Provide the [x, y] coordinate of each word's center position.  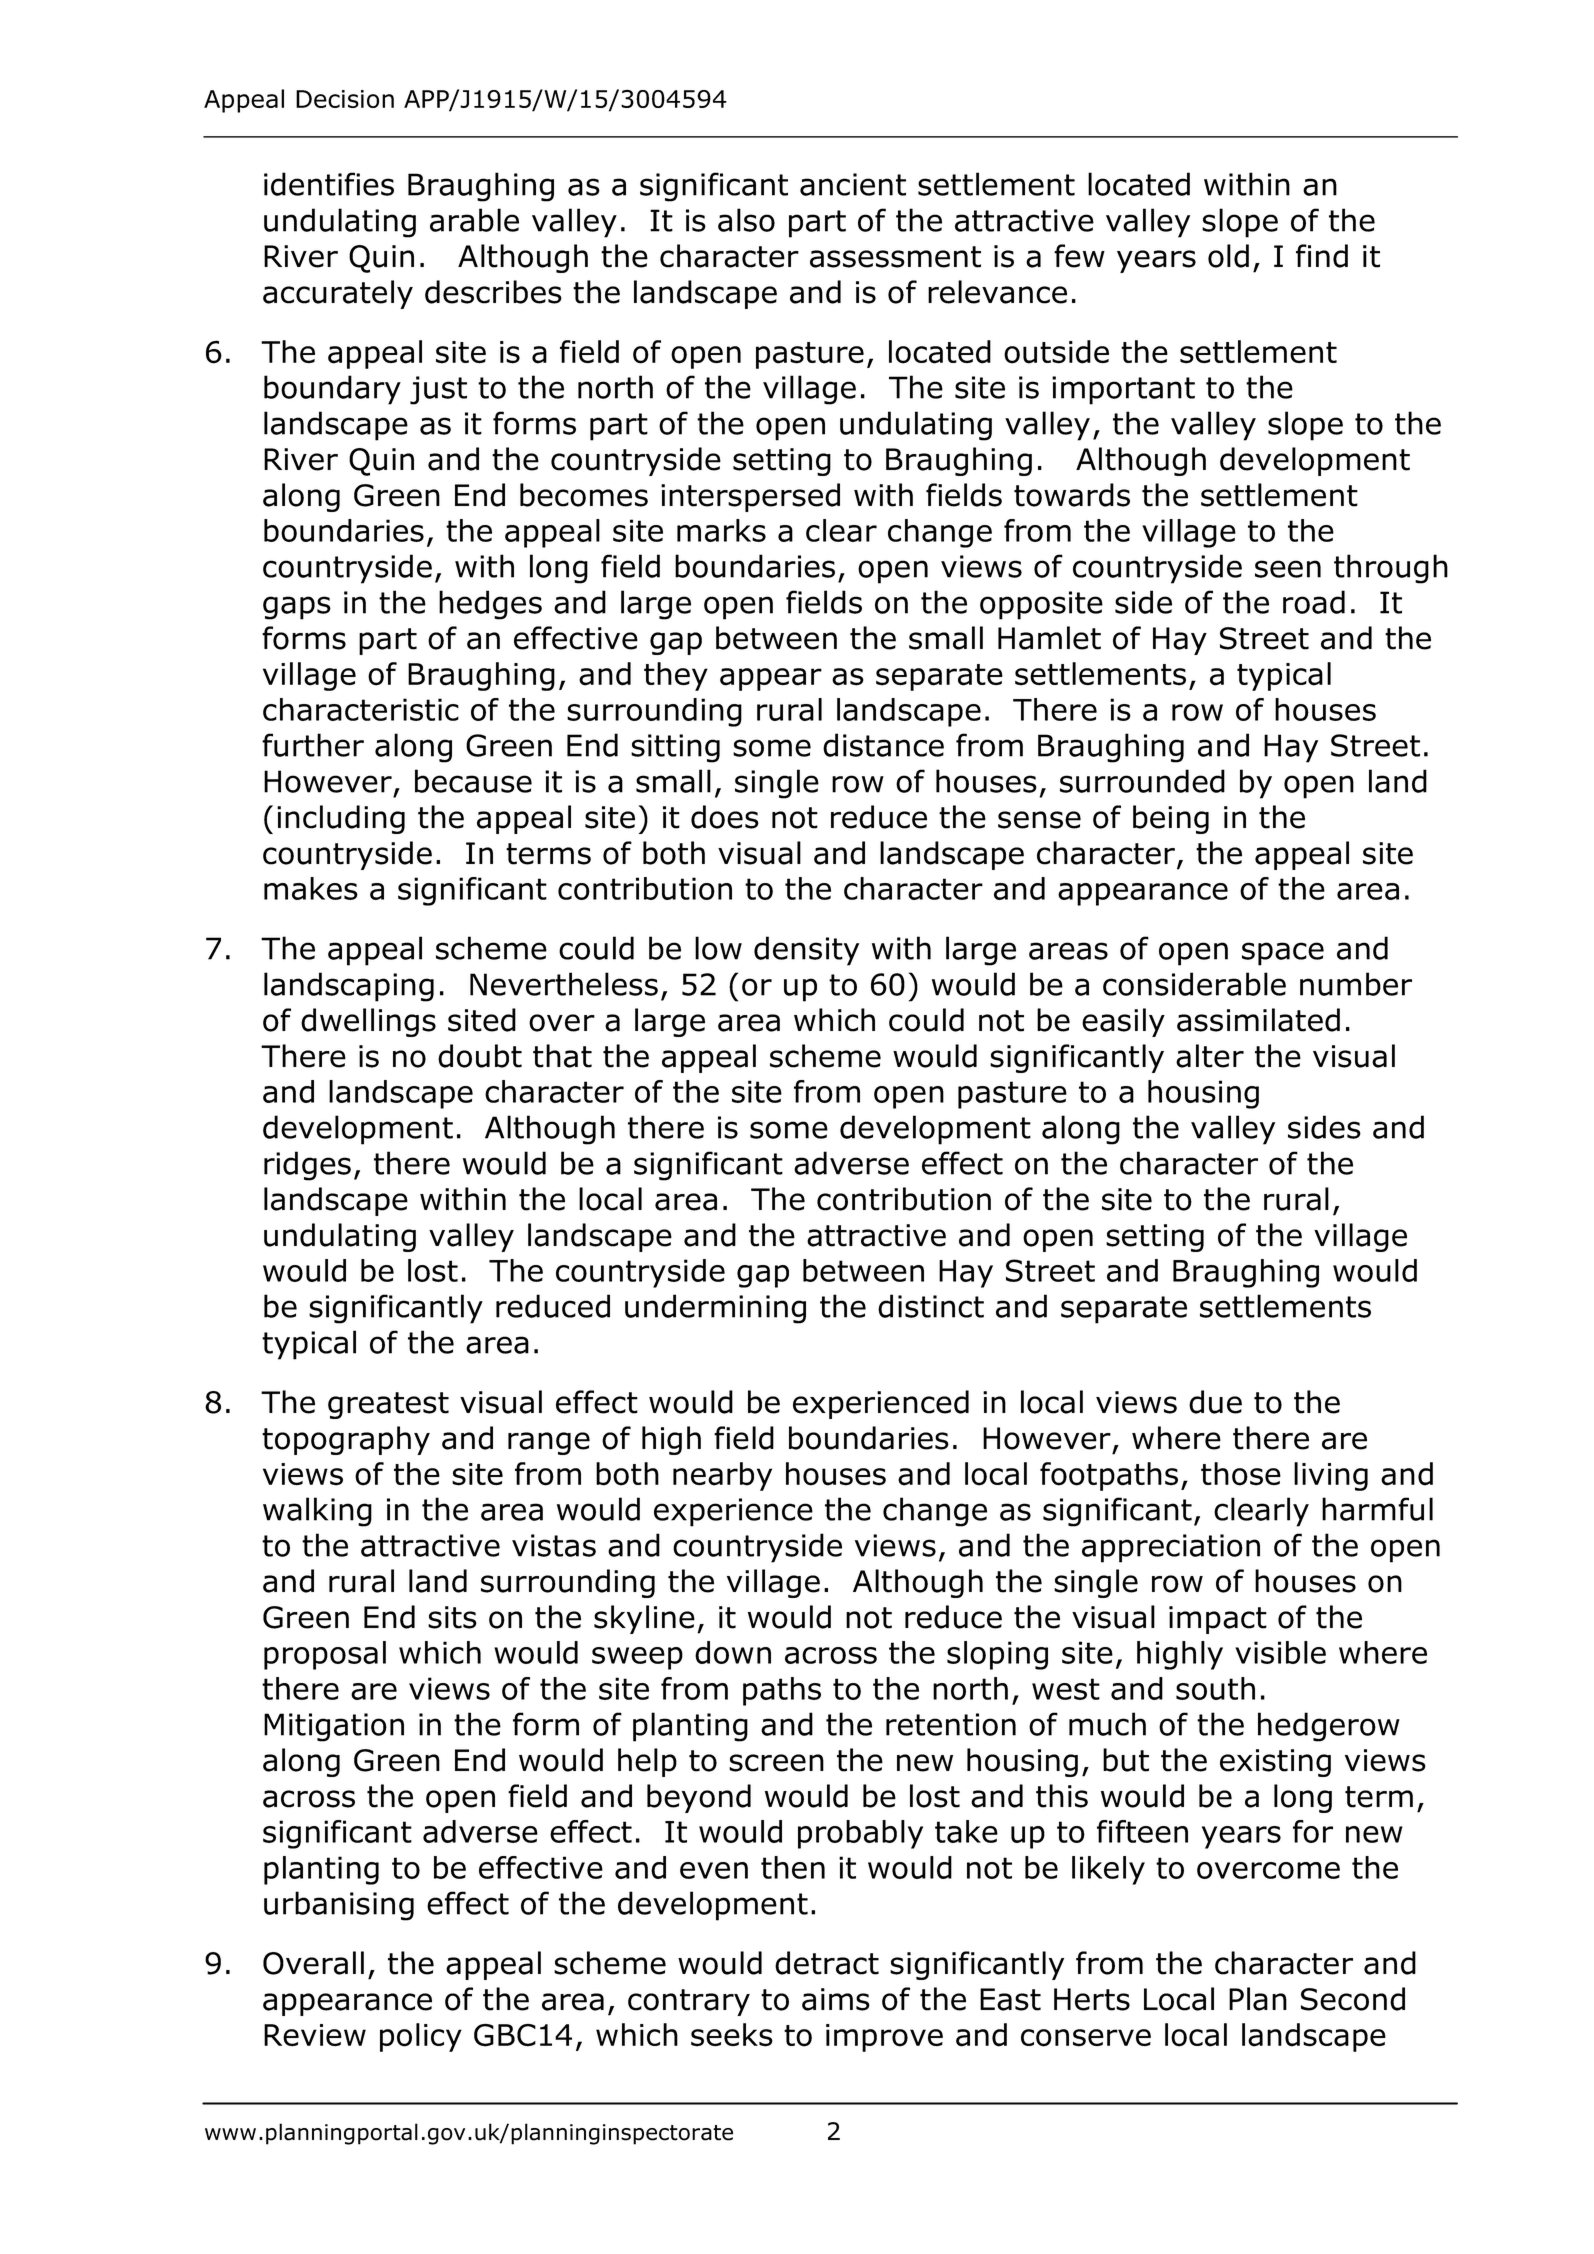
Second [1353, 1999]
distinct [931, 1306]
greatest [388, 1405]
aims [836, 1999]
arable [474, 220]
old [1228, 256]
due [1215, 1402]
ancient [853, 184]
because [473, 781]
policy [421, 2037]
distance [883, 745]
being [1171, 819]
